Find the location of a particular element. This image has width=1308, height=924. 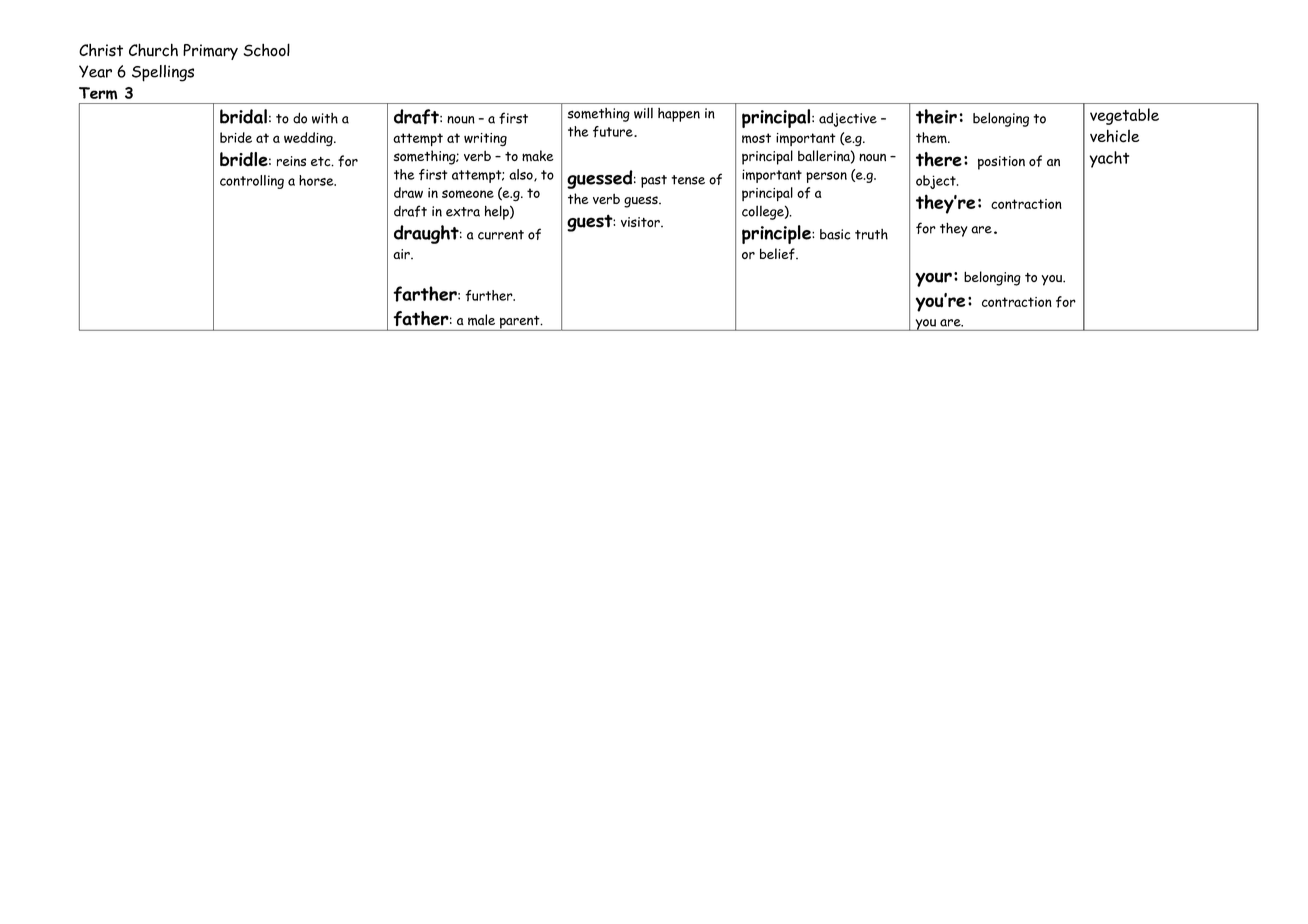

male is located at coordinates (481, 320).
